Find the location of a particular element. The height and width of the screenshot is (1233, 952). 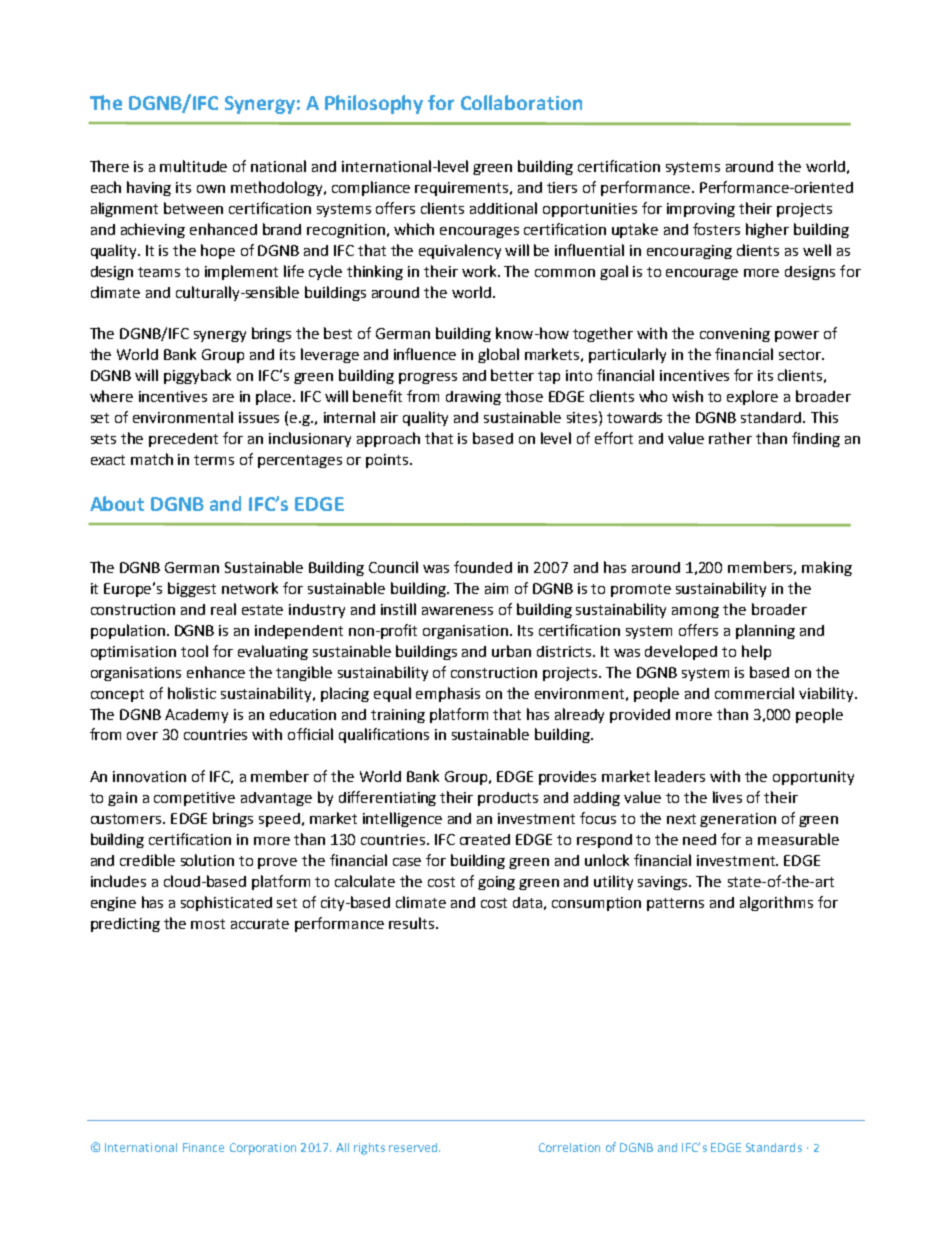

Academy is located at coordinates (196, 716).
